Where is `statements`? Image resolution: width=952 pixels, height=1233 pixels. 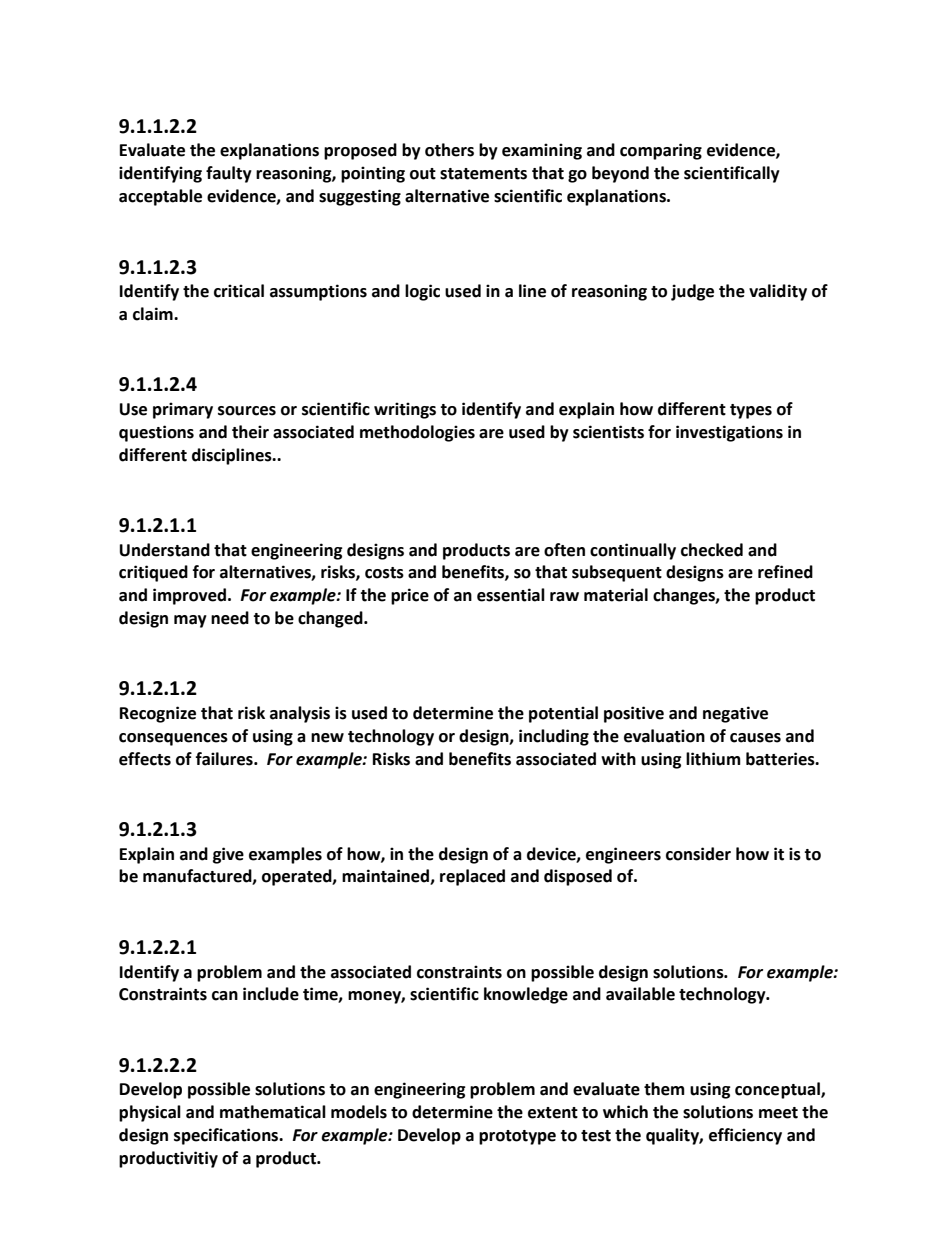
statements is located at coordinates (483, 174).
